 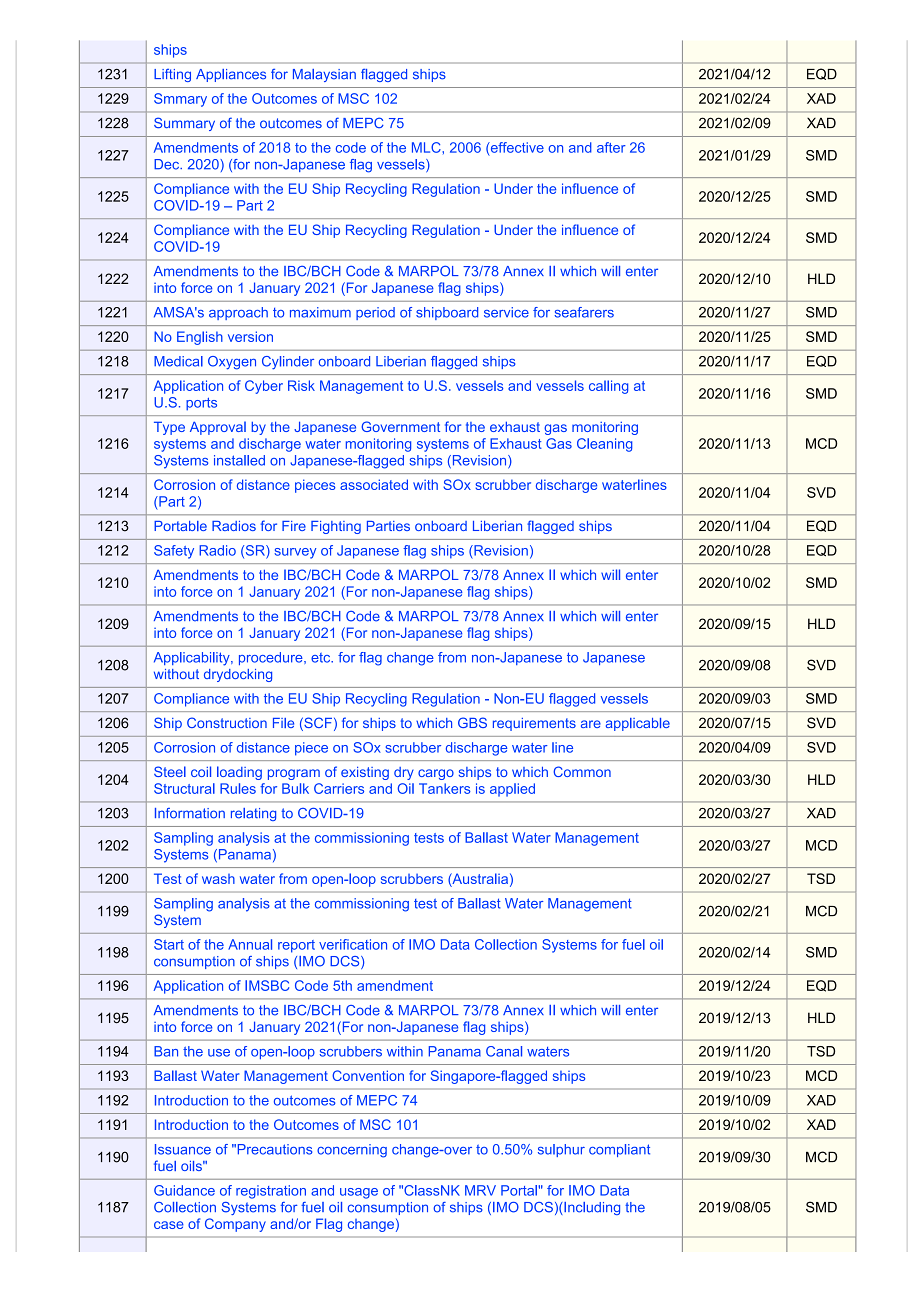 I want to click on Appliances, so click(x=231, y=75).
